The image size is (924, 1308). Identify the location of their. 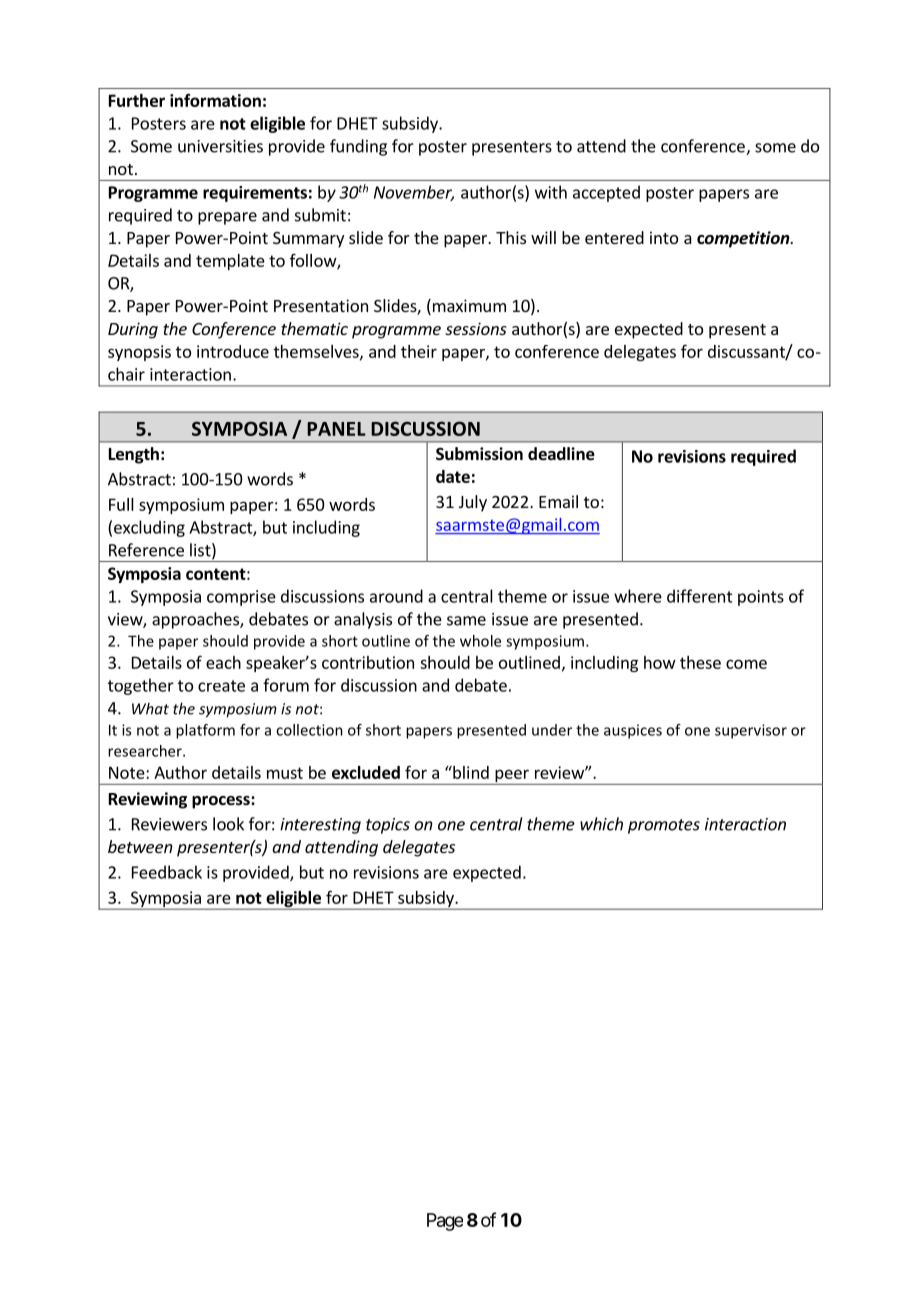
(419, 351).
